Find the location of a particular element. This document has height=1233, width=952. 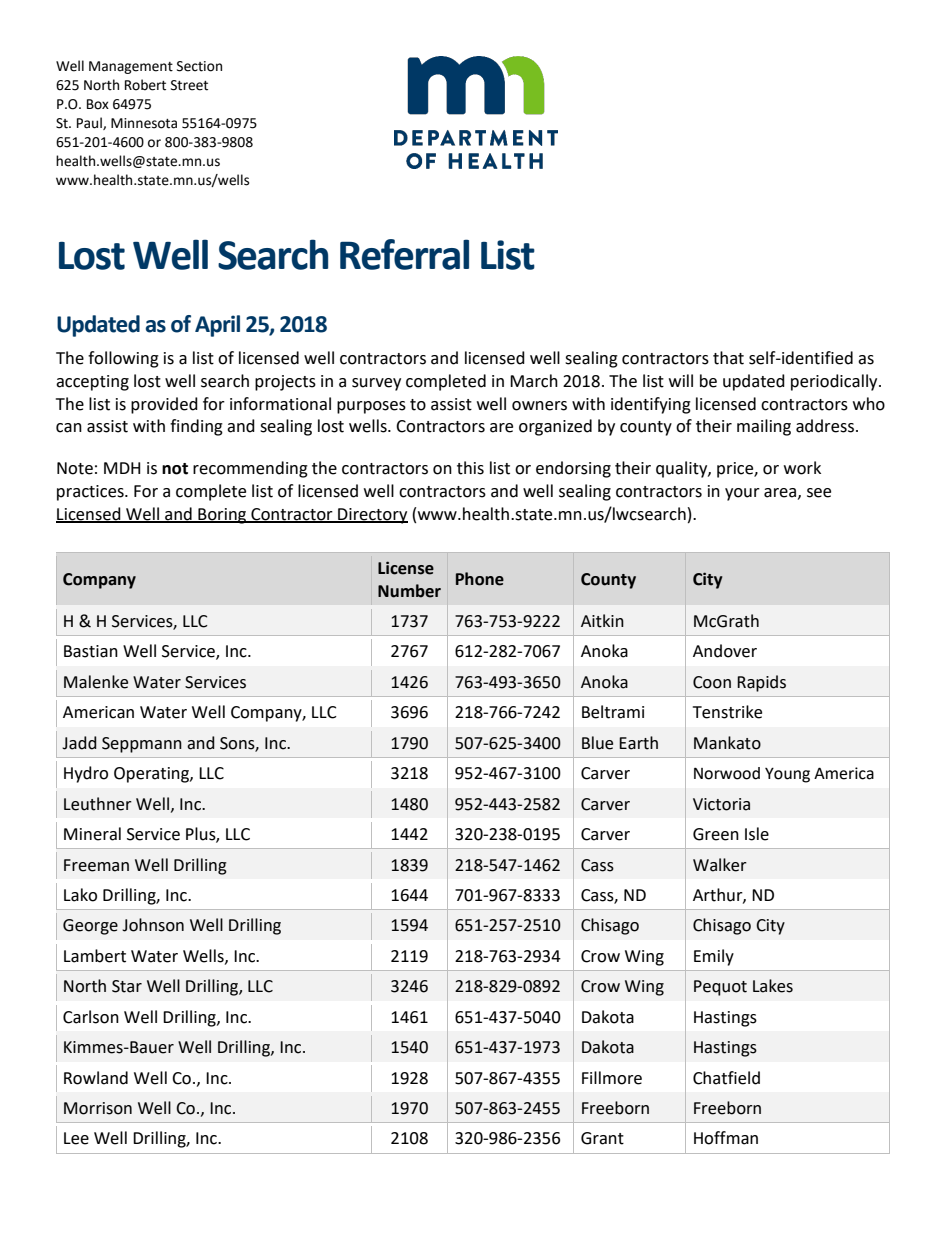

Referral is located at coordinates (404, 254).
